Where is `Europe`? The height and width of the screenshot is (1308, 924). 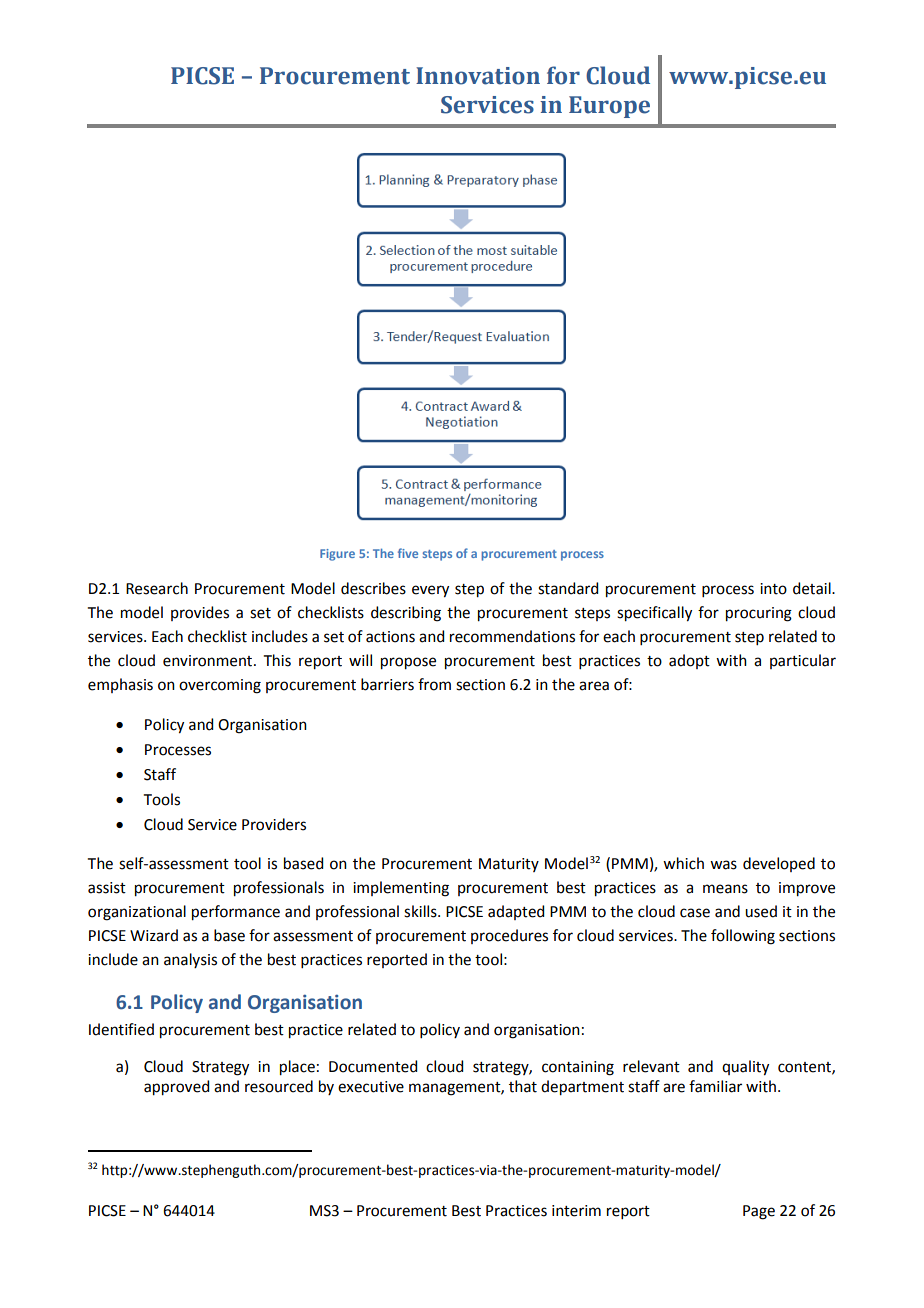
Europe is located at coordinates (609, 107).
